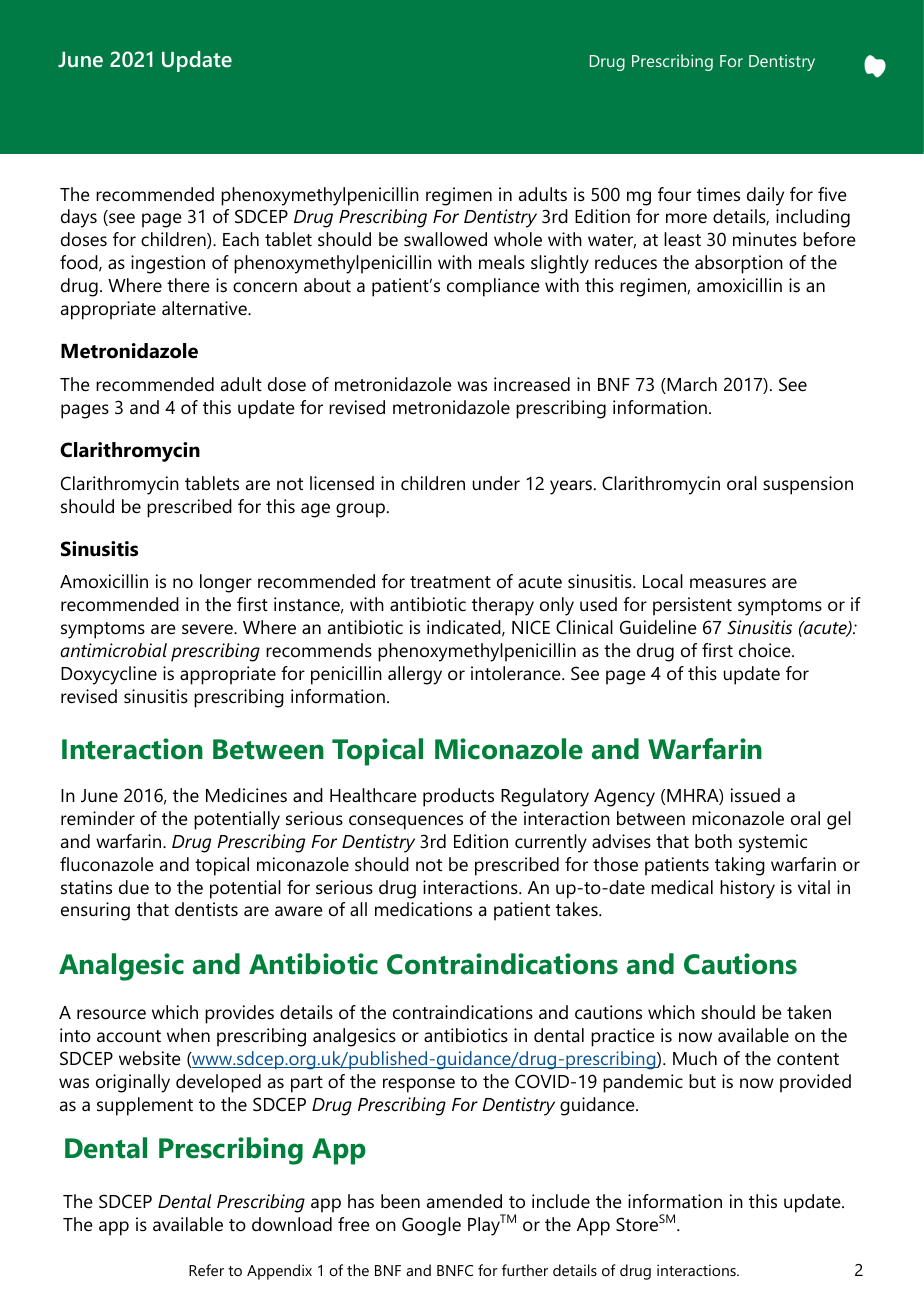 The height and width of the screenshot is (1308, 924). Describe the element at coordinates (755, 795) in the screenshot. I see `issued` at that location.
